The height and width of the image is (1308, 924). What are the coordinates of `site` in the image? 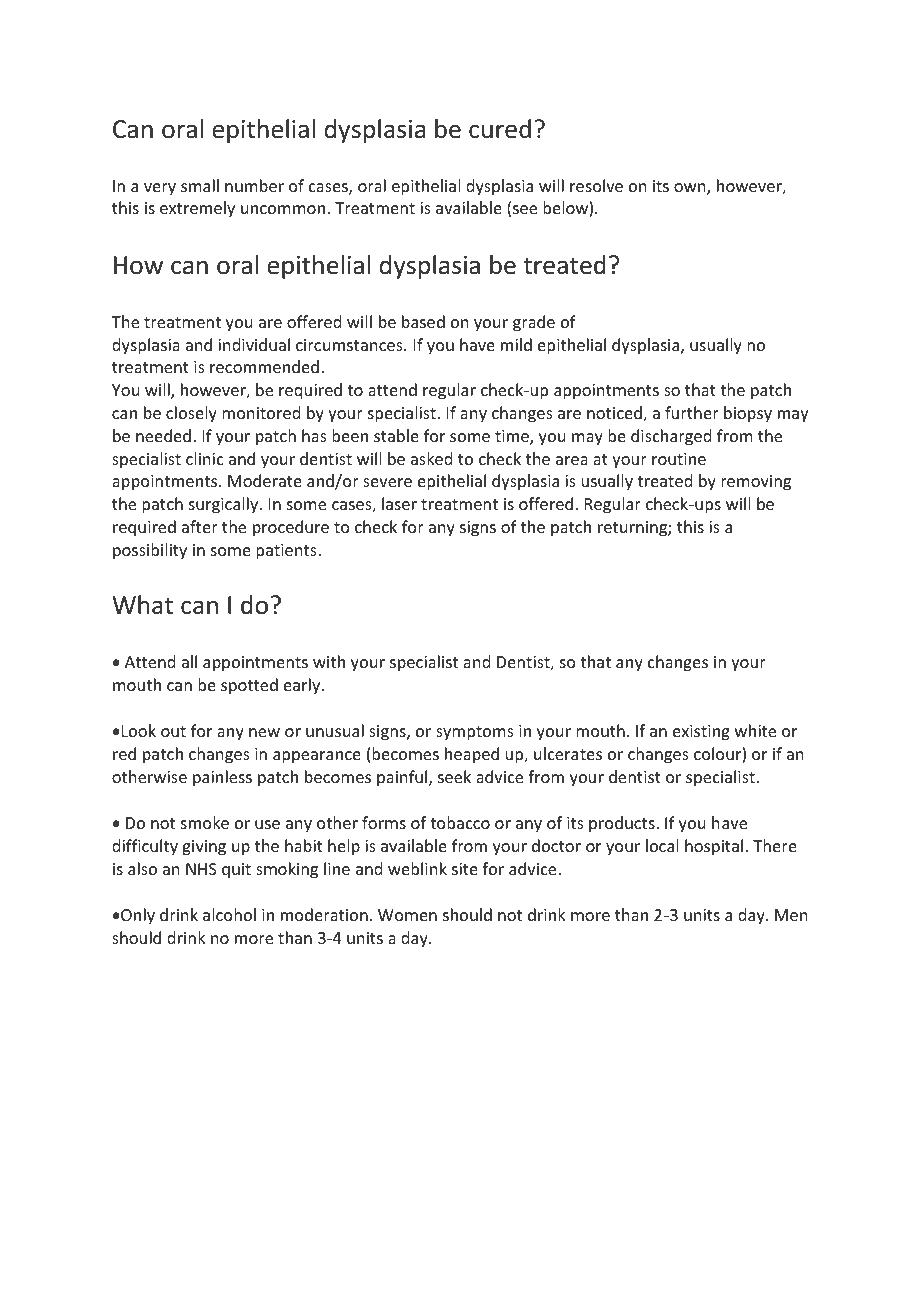 It's located at (465, 869).
